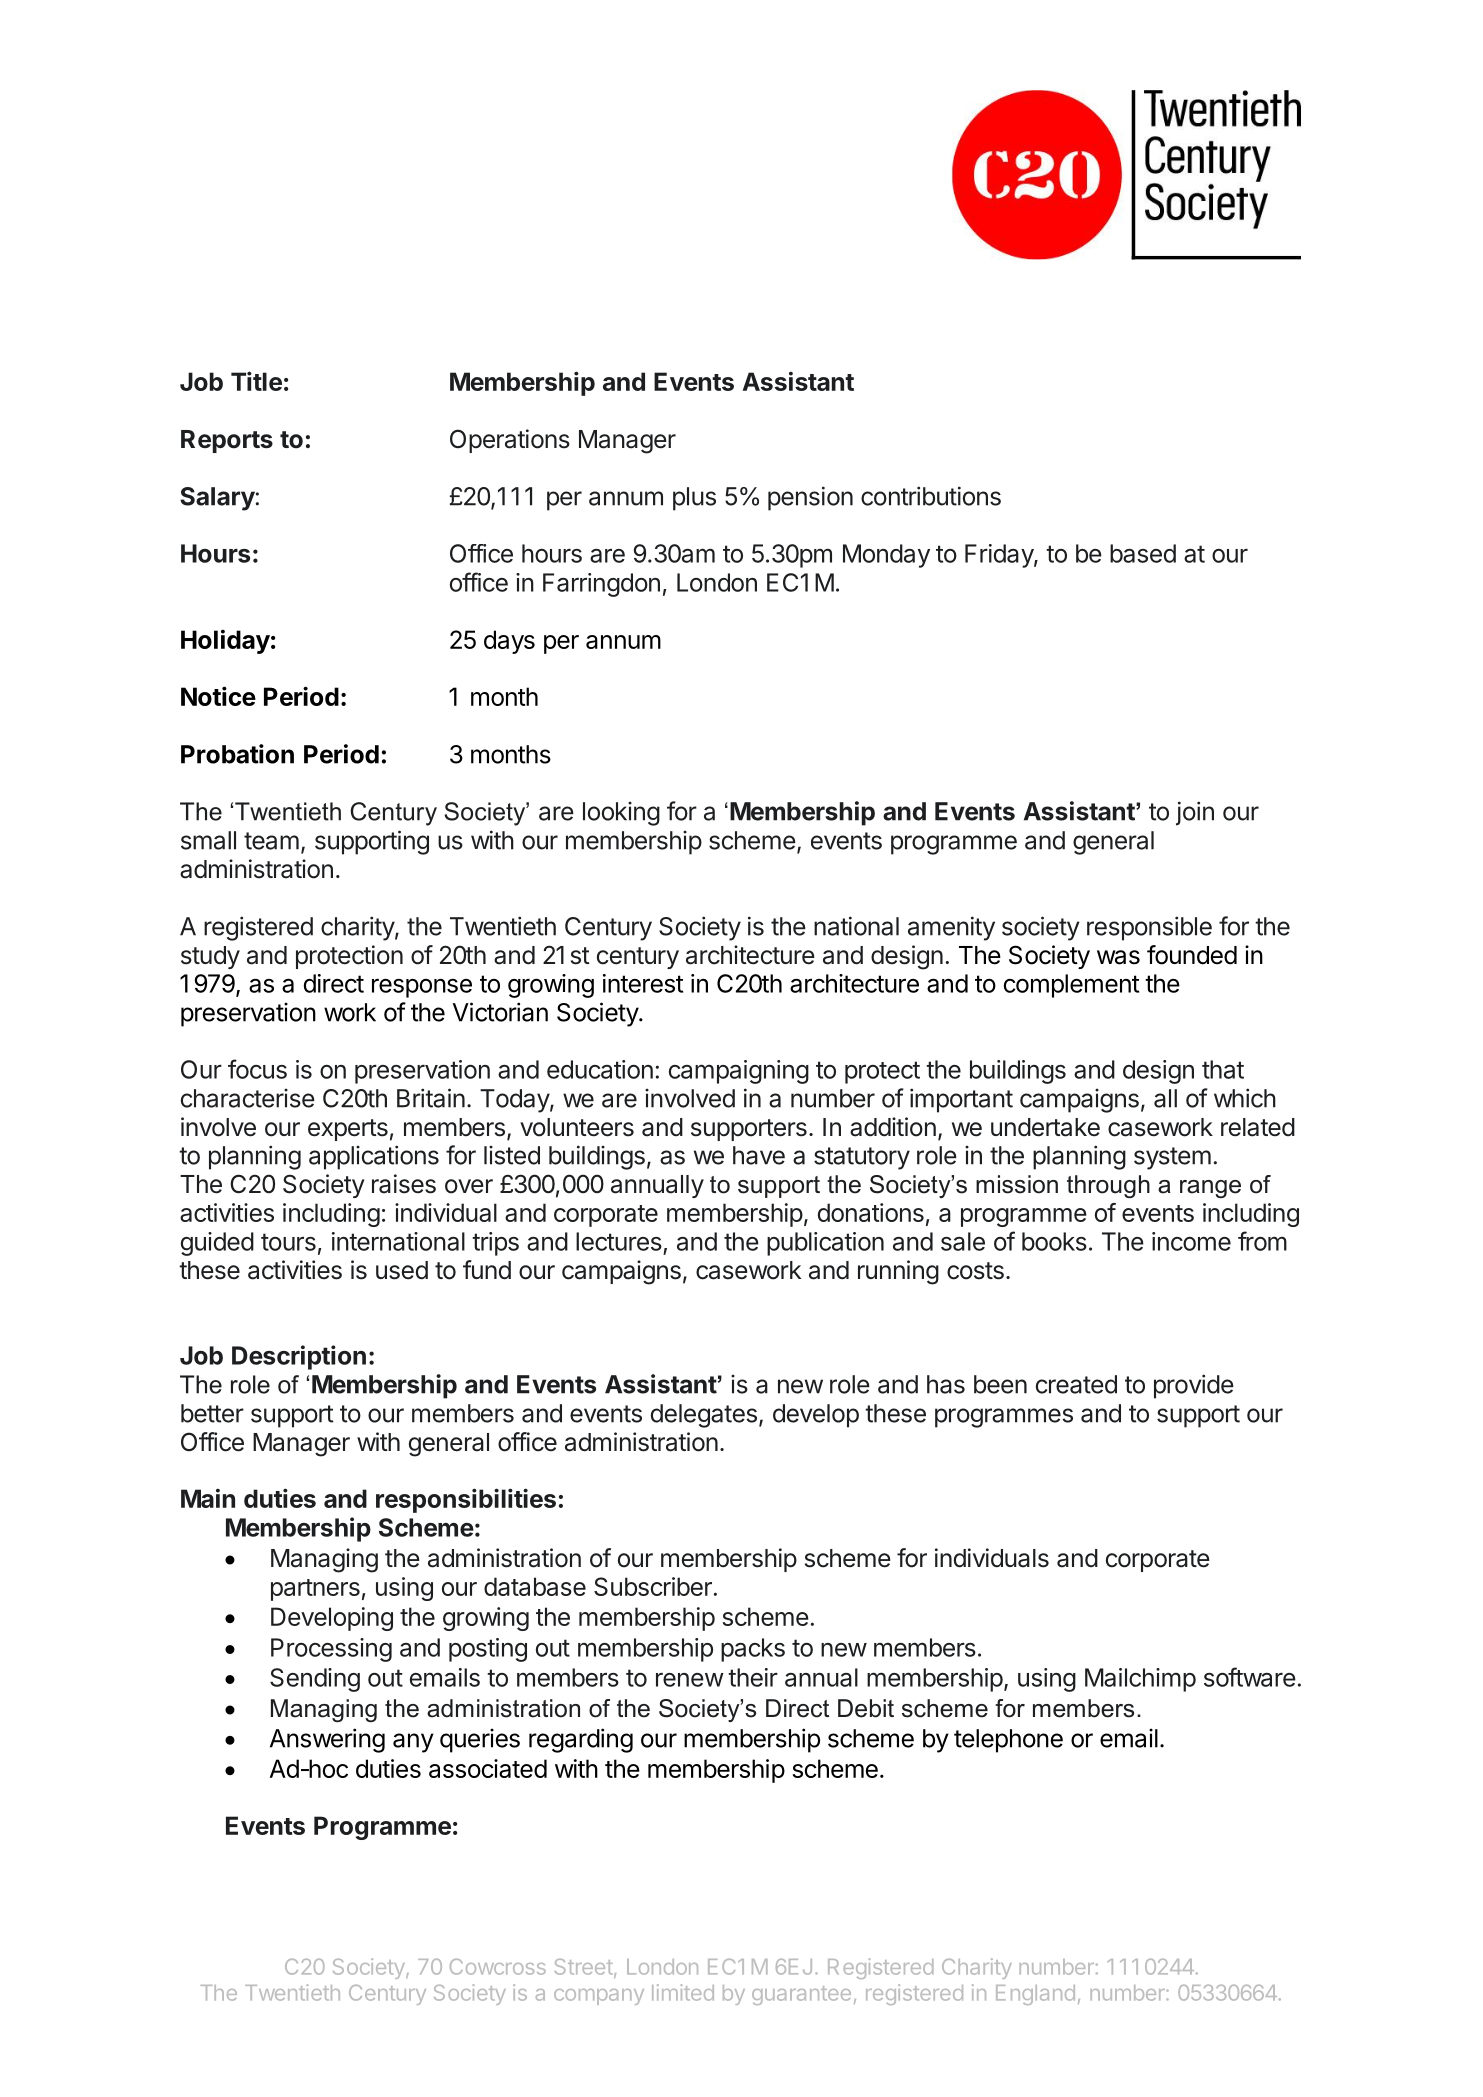  What do you see at coordinates (374, 1157) in the screenshot?
I see `applications` at bounding box center [374, 1157].
